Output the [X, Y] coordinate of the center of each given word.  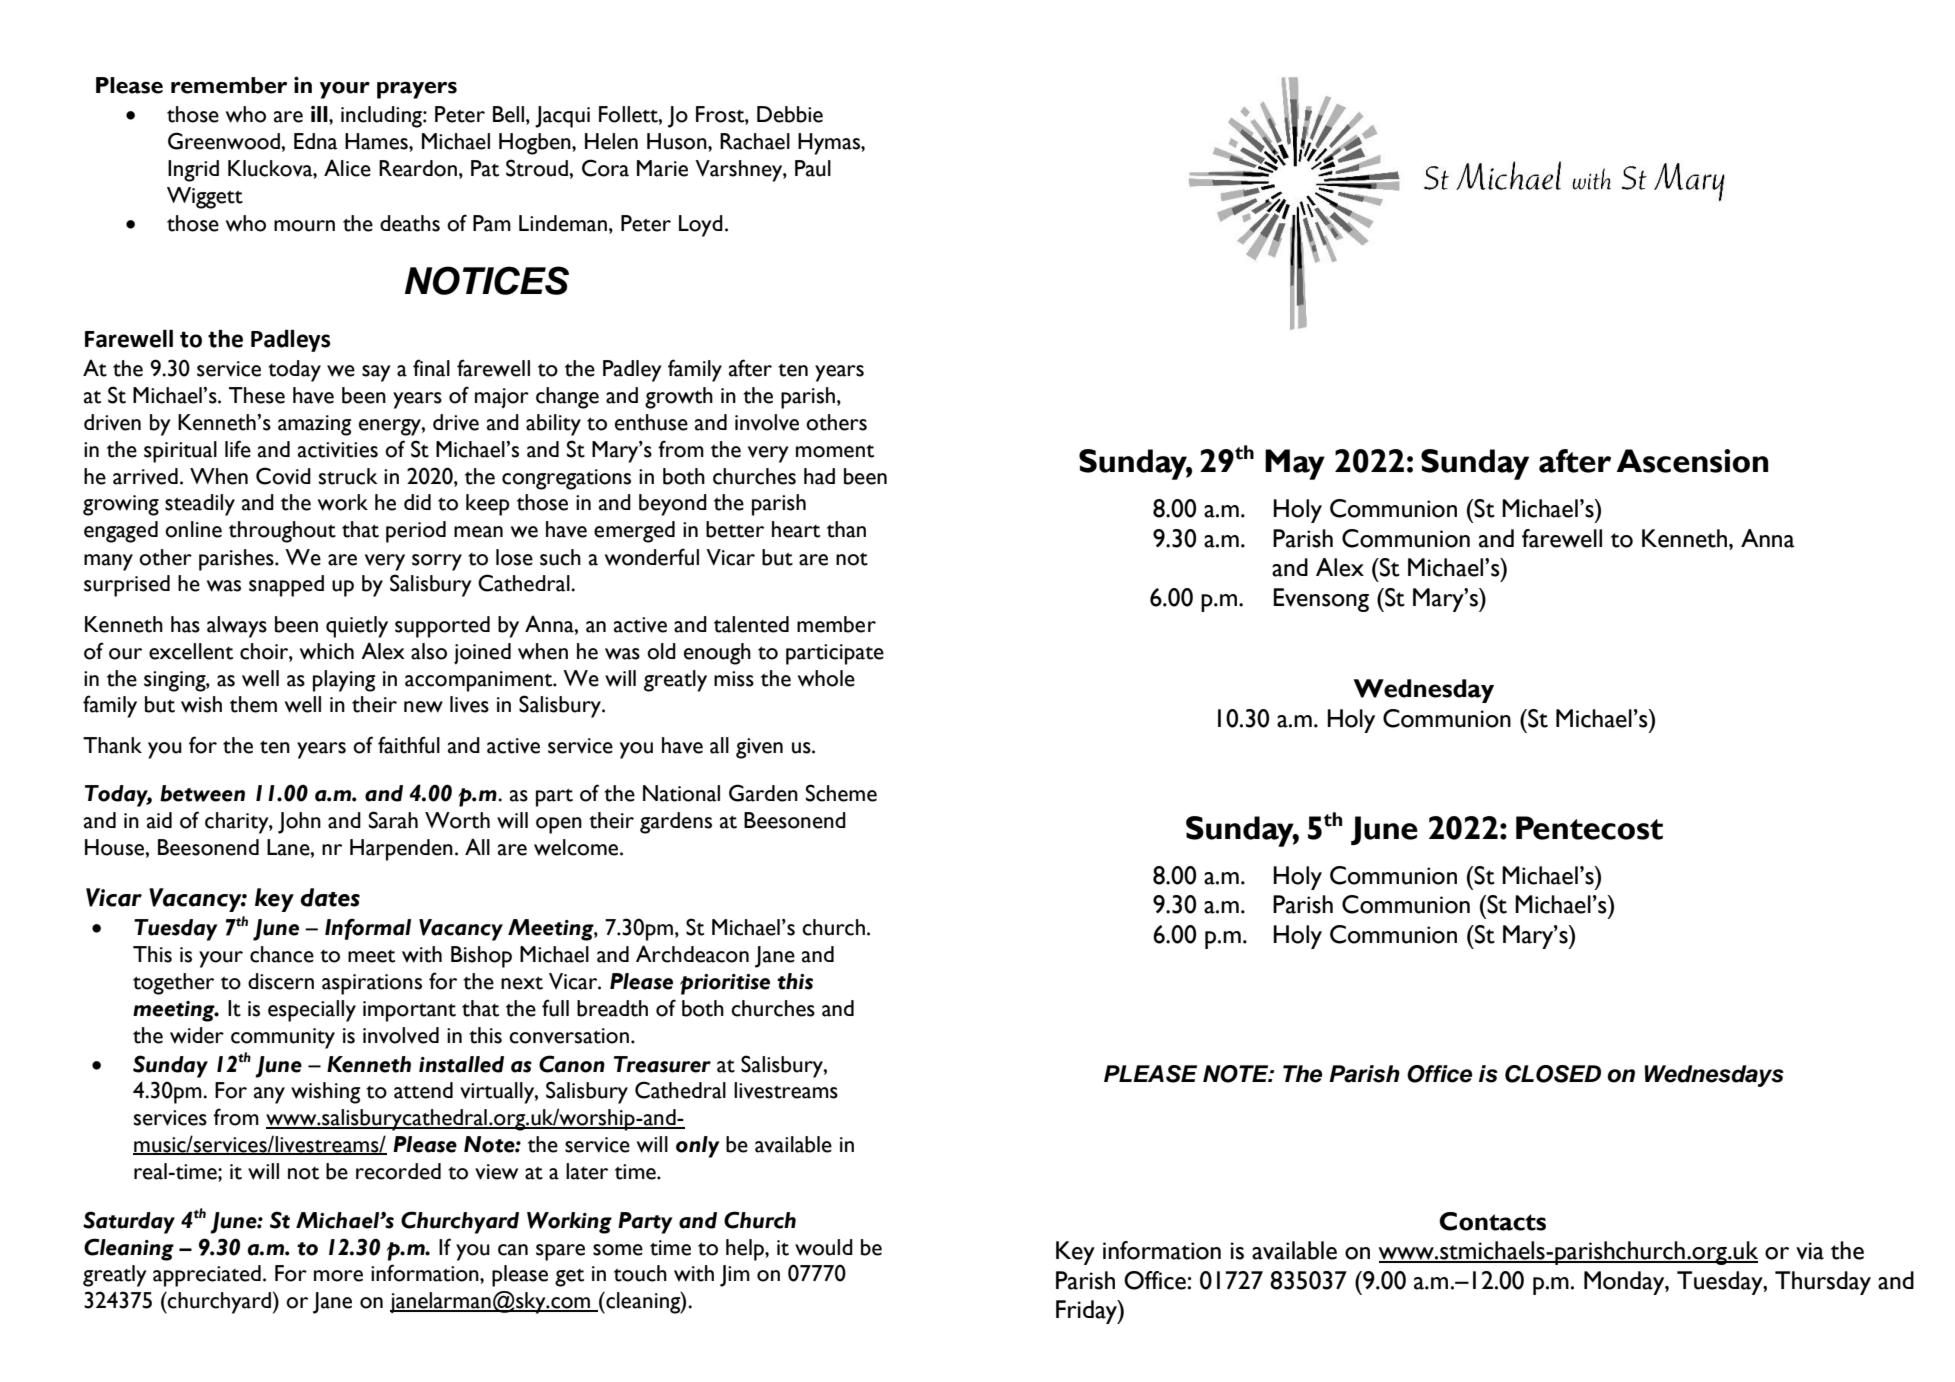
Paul [813, 168]
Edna [316, 141]
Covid [283, 476]
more [338, 1276]
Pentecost [1589, 828]
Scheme [841, 793]
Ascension [1692, 461]
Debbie [790, 114]
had [819, 476]
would [824, 1247]
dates [330, 897]
